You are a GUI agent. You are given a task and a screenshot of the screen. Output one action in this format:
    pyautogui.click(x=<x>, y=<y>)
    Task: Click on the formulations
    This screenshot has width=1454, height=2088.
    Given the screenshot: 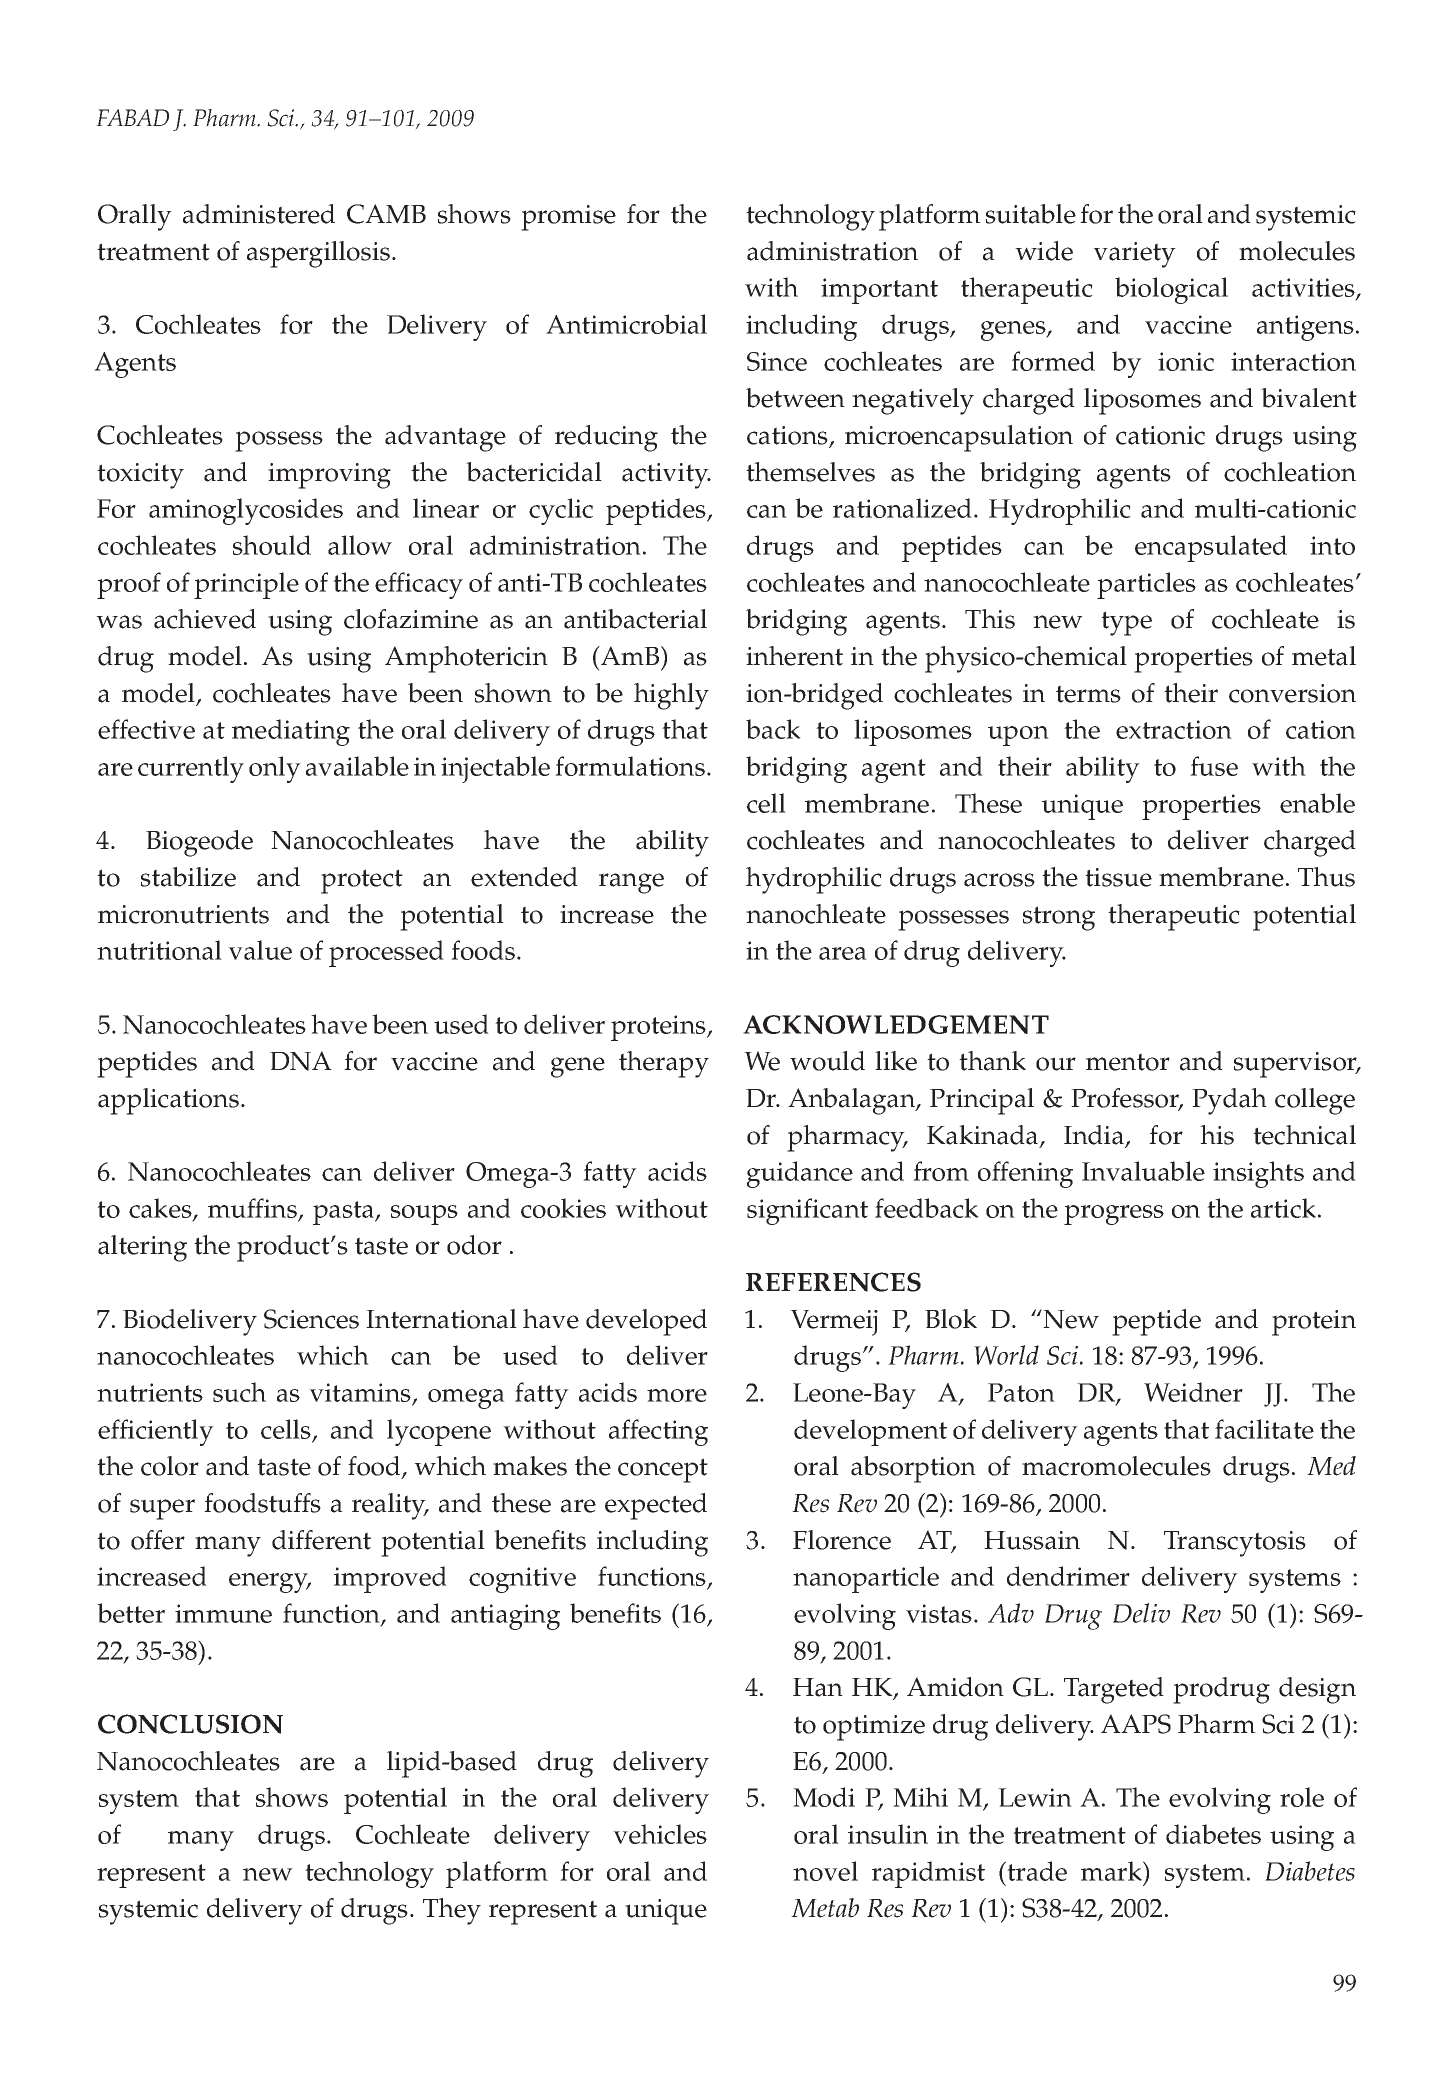 What is the action you would take?
    pyautogui.click(x=630, y=766)
